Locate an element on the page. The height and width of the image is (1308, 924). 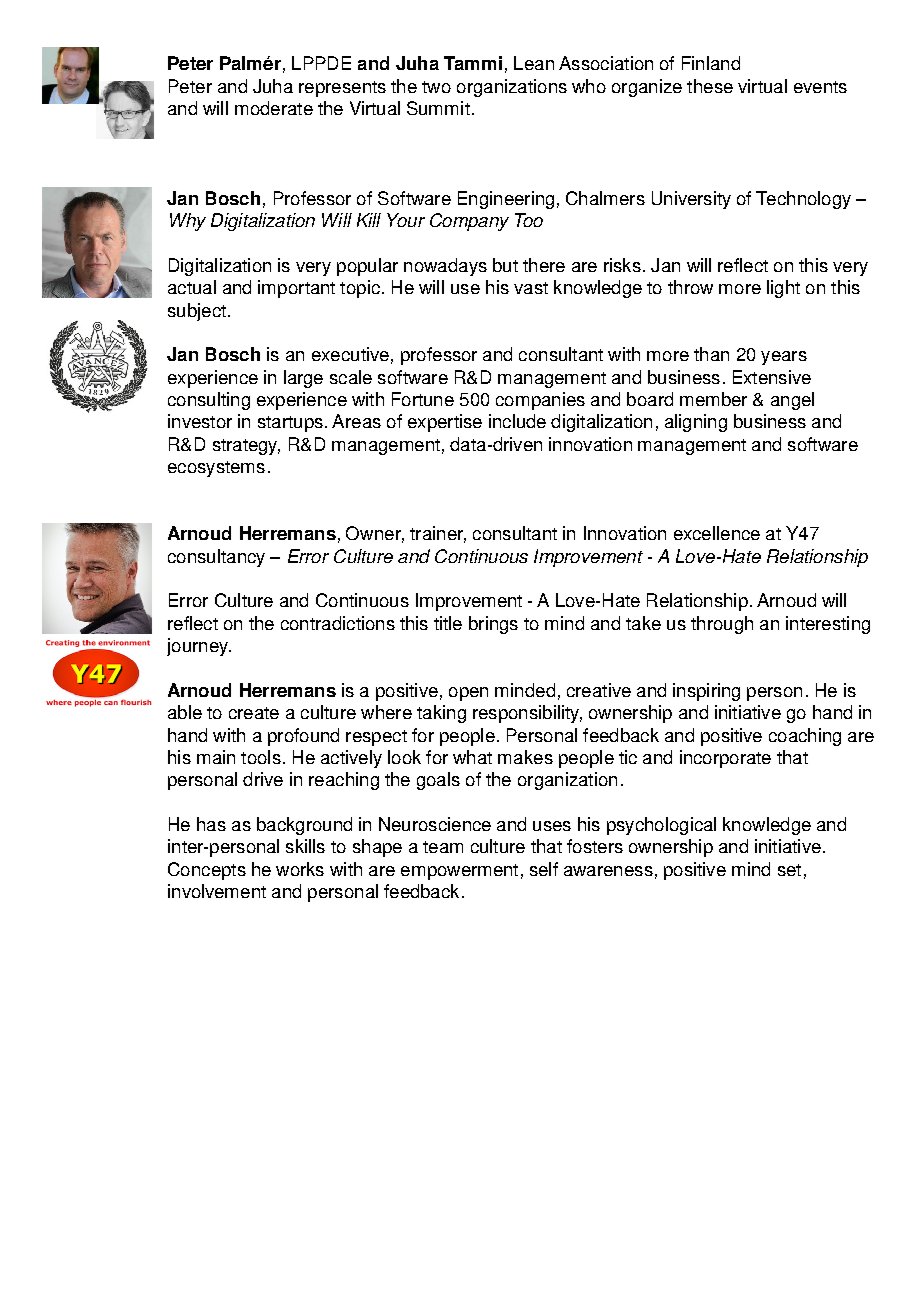
moderate is located at coordinates (274, 108).
